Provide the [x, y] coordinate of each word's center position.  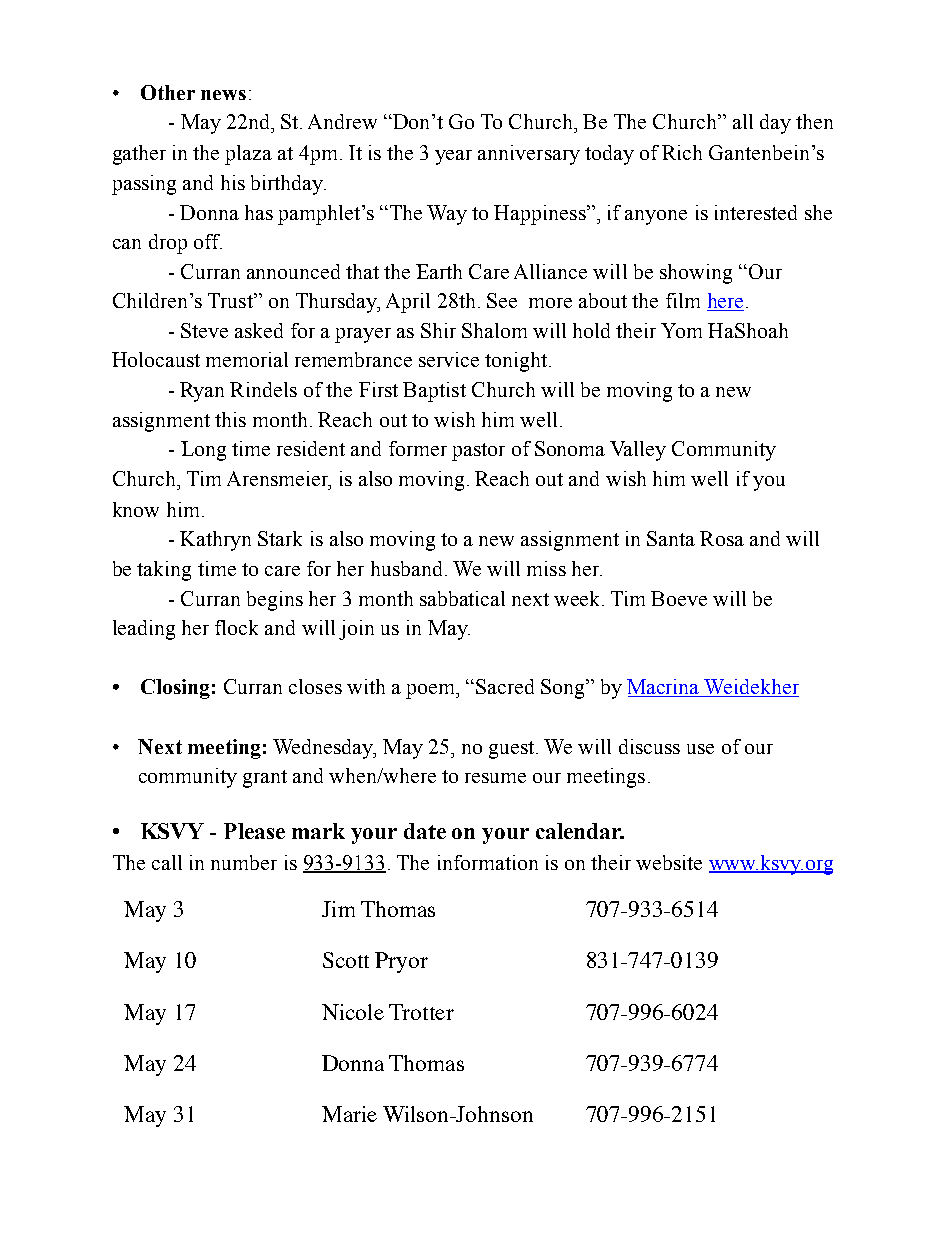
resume [495, 778]
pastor [478, 452]
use [700, 749]
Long [203, 451]
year [453, 157]
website [669, 862]
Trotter [421, 1012]
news [223, 95]
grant [265, 779]
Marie [349, 1114]
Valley [638, 451]
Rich [682, 152]
